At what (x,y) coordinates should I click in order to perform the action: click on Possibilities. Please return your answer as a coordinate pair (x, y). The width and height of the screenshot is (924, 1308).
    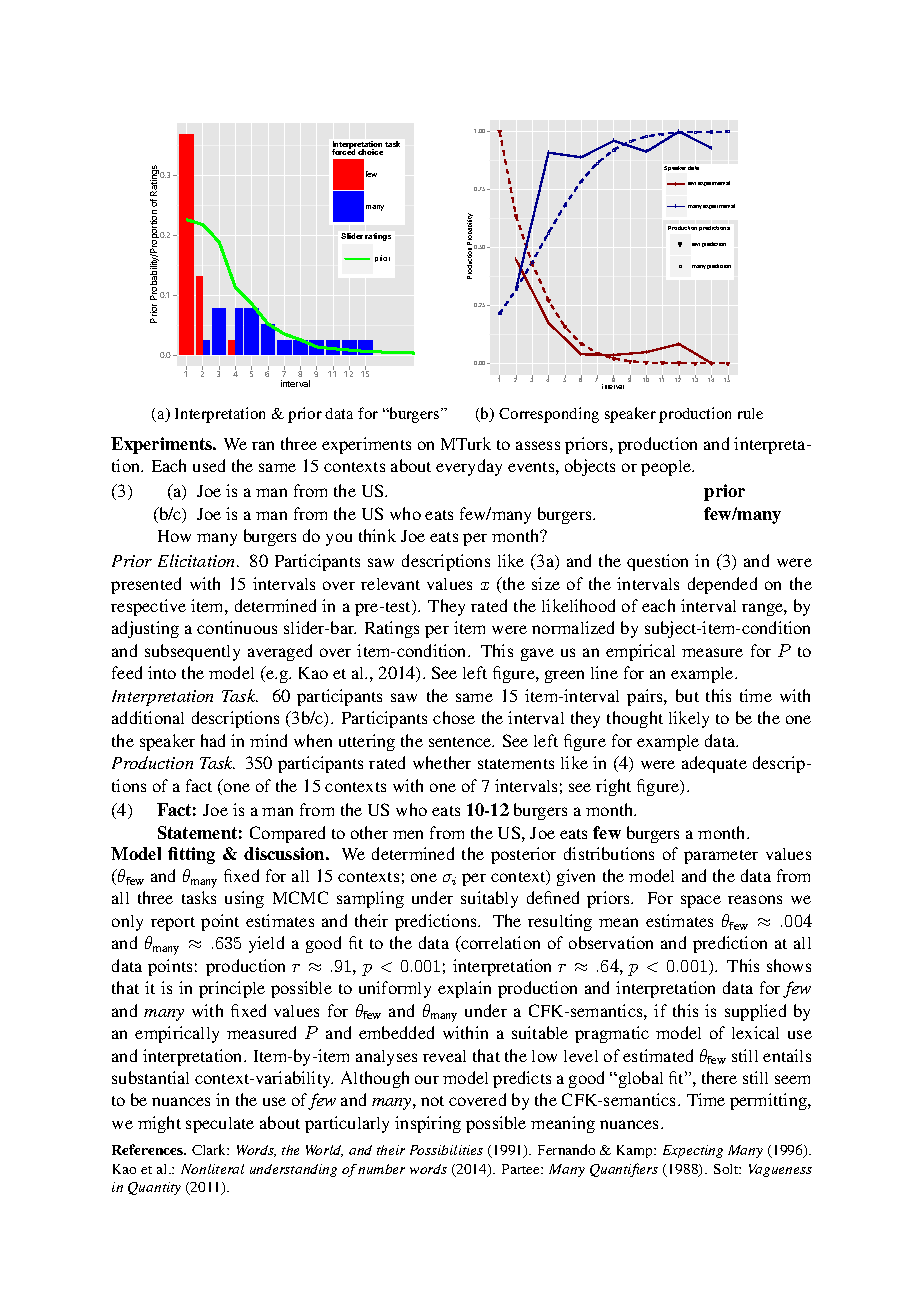
    Looking at the image, I should click on (446, 1150).
